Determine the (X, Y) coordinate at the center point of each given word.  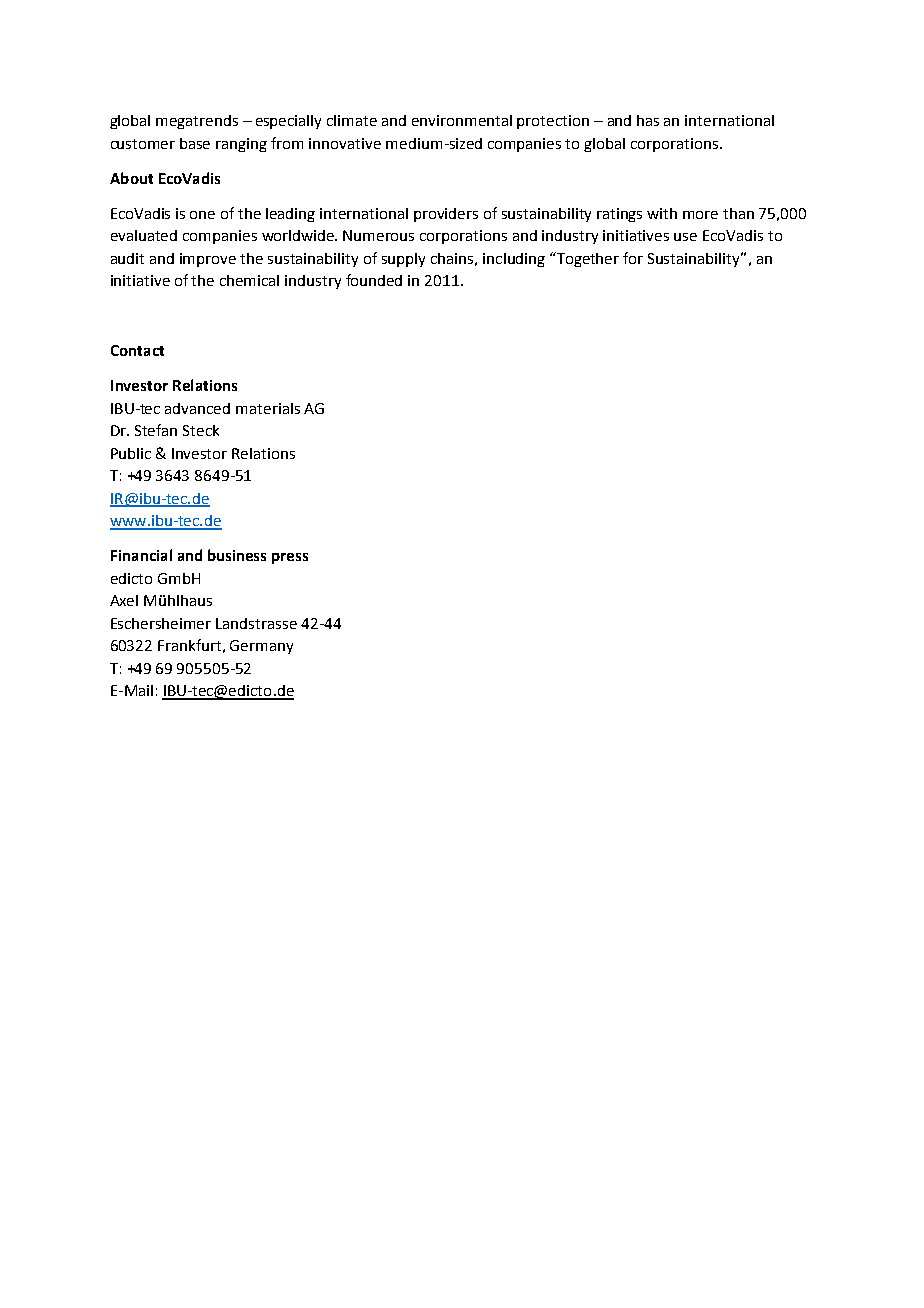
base (195, 143)
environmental (462, 120)
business (237, 555)
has (648, 120)
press (290, 558)
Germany (261, 647)
